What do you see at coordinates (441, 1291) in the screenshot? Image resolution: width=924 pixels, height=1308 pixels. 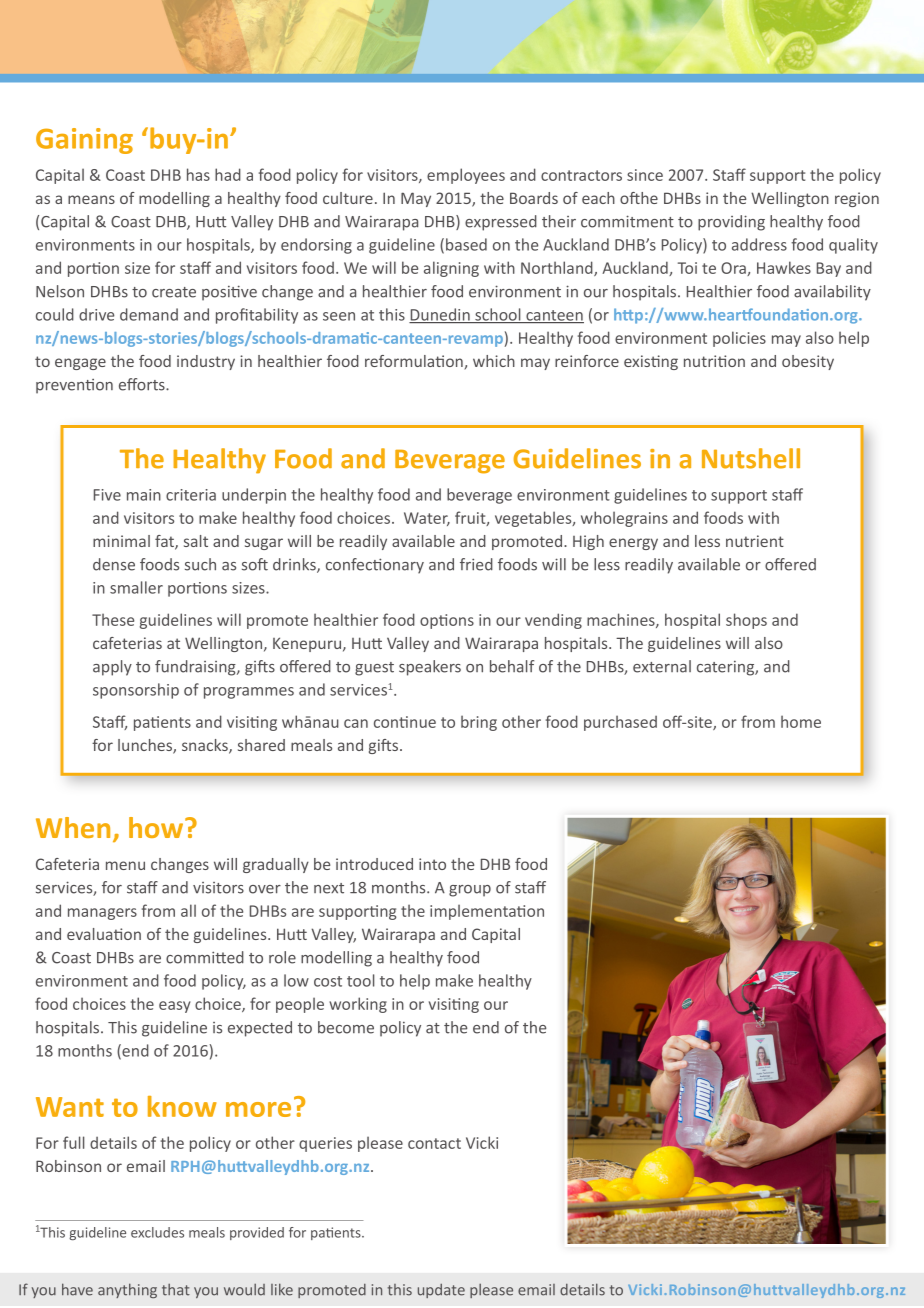 I see `update` at bounding box center [441, 1291].
